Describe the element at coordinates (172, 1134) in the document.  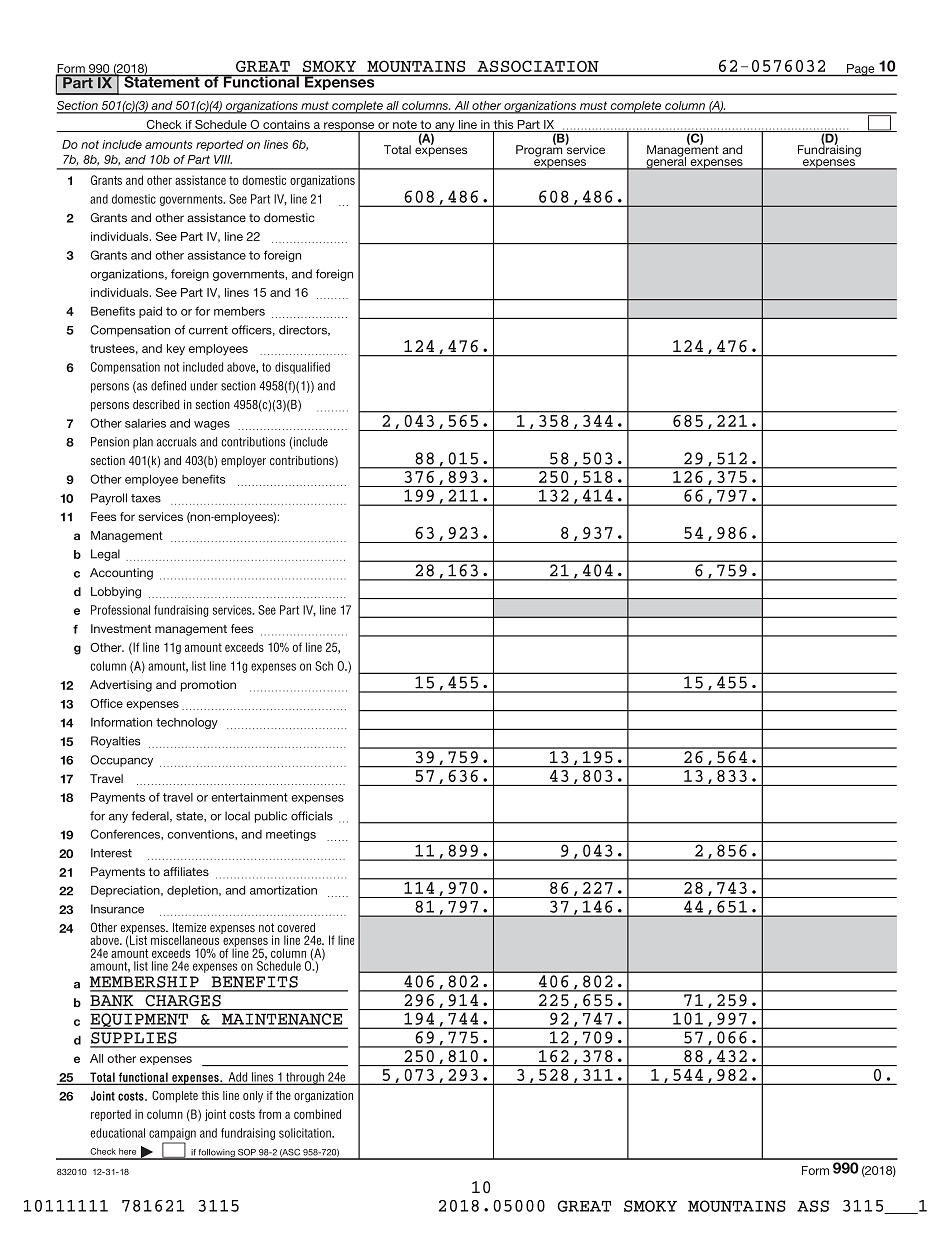
I see `campaign` at that location.
